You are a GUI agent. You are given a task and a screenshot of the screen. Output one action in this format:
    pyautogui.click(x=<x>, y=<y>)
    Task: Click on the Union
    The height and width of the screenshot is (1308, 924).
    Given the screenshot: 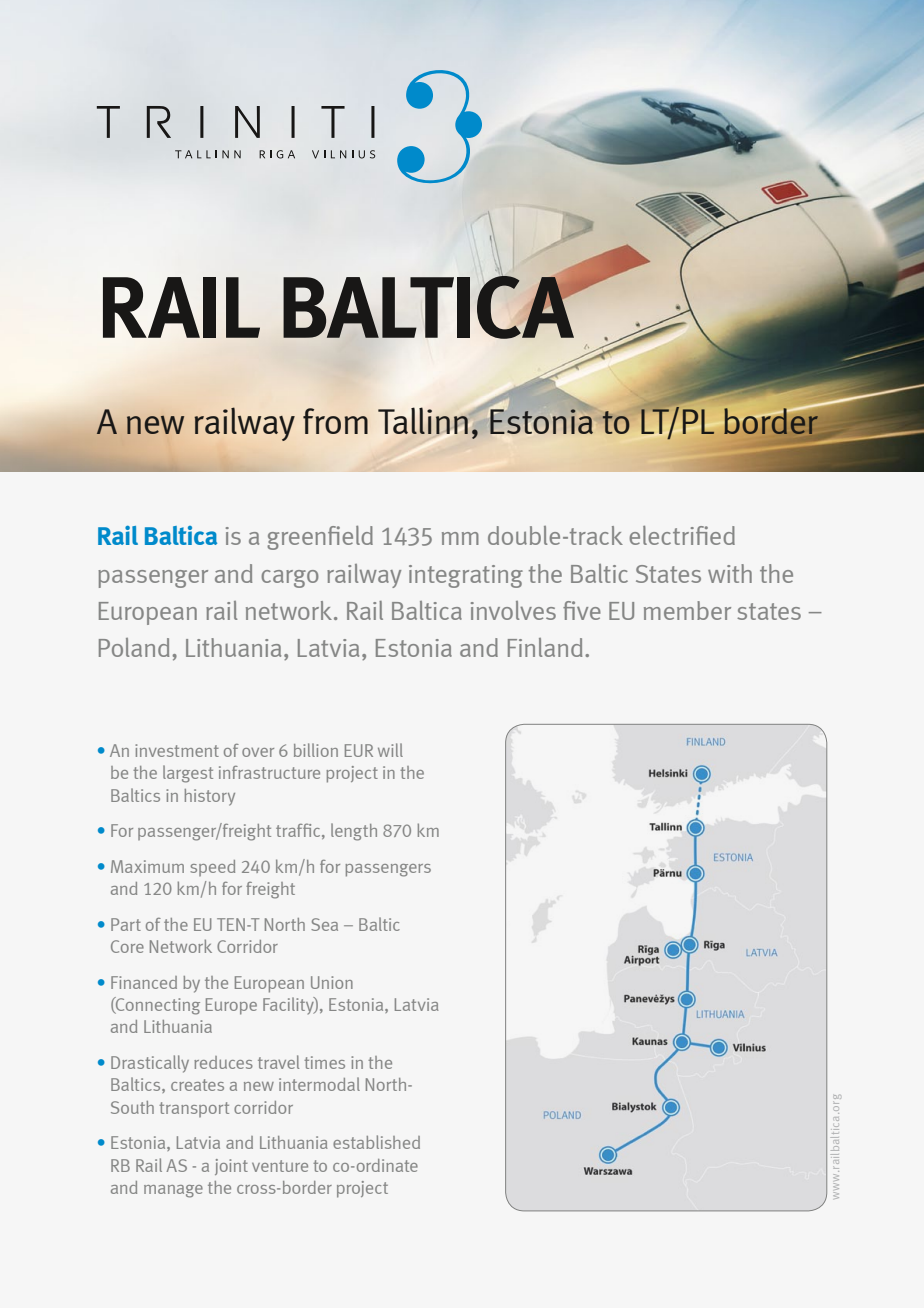 What is the action you would take?
    pyautogui.click(x=332, y=982)
